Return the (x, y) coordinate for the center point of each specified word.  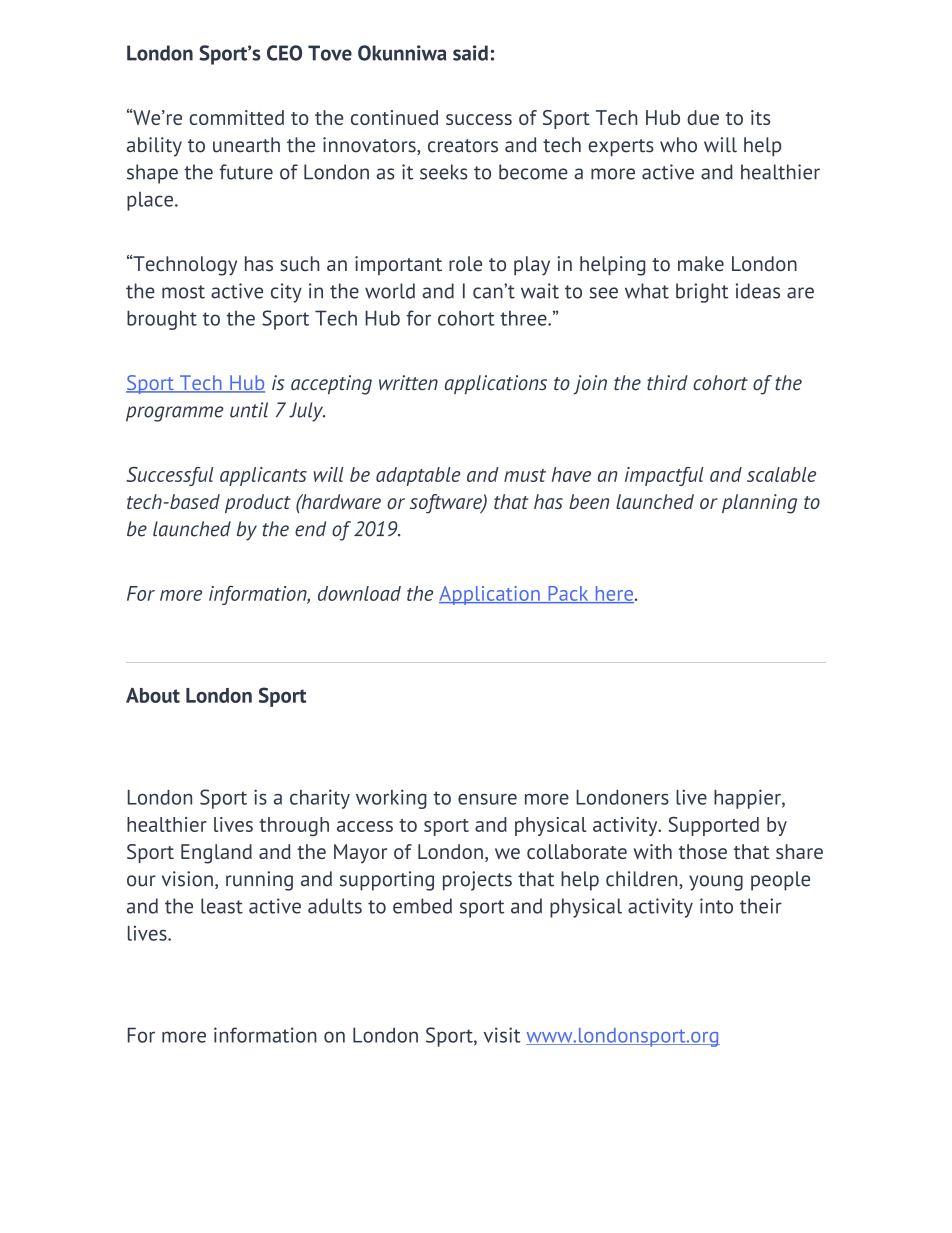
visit (502, 1035)
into (716, 906)
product (258, 503)
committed (236, 117)
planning (759, 504)
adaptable (418, 476)
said (470, 53)
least (222, 906)
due (703, 117)
